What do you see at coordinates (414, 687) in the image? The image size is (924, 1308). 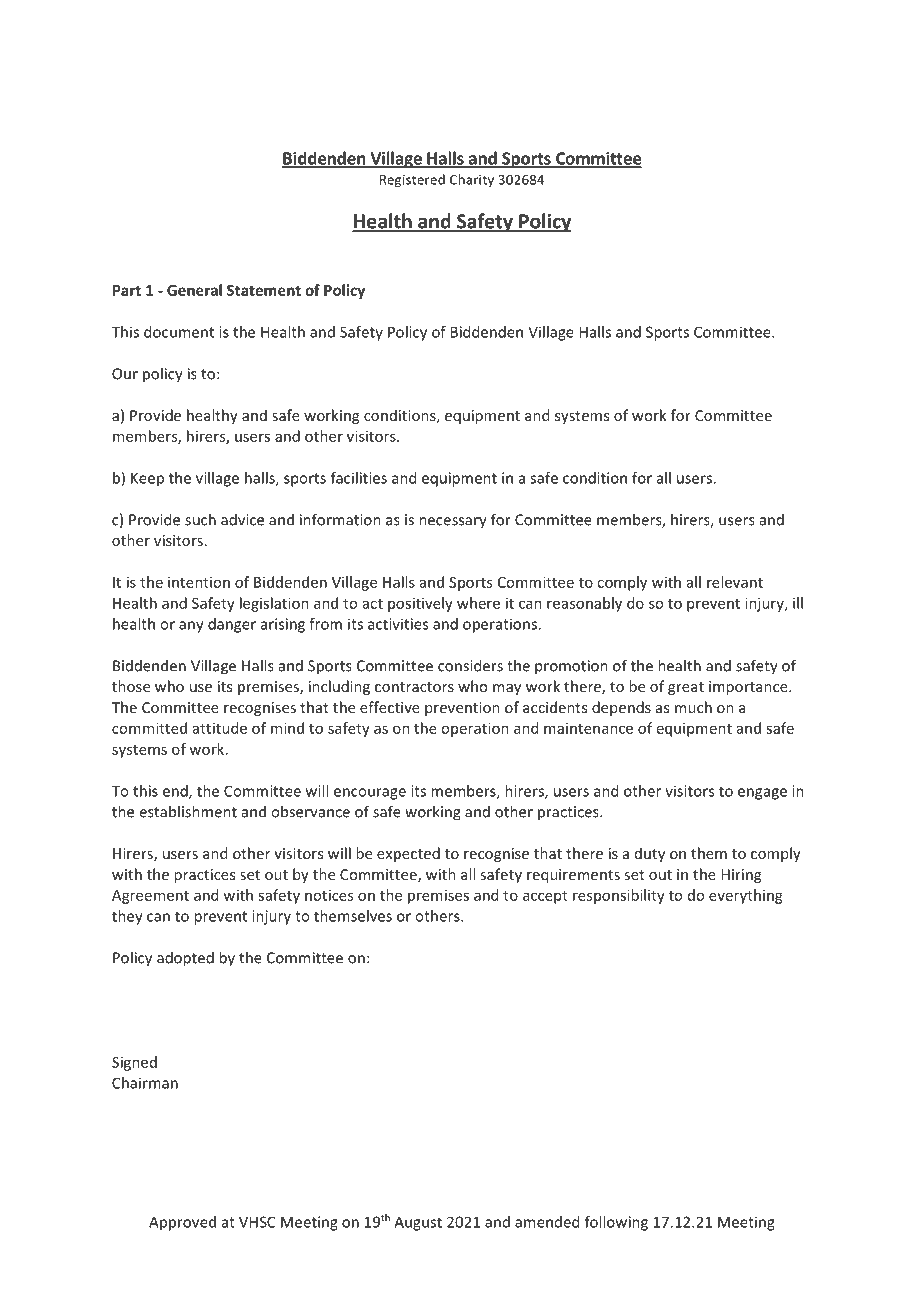 I see `contractors` at bounding box center [414, 687].
